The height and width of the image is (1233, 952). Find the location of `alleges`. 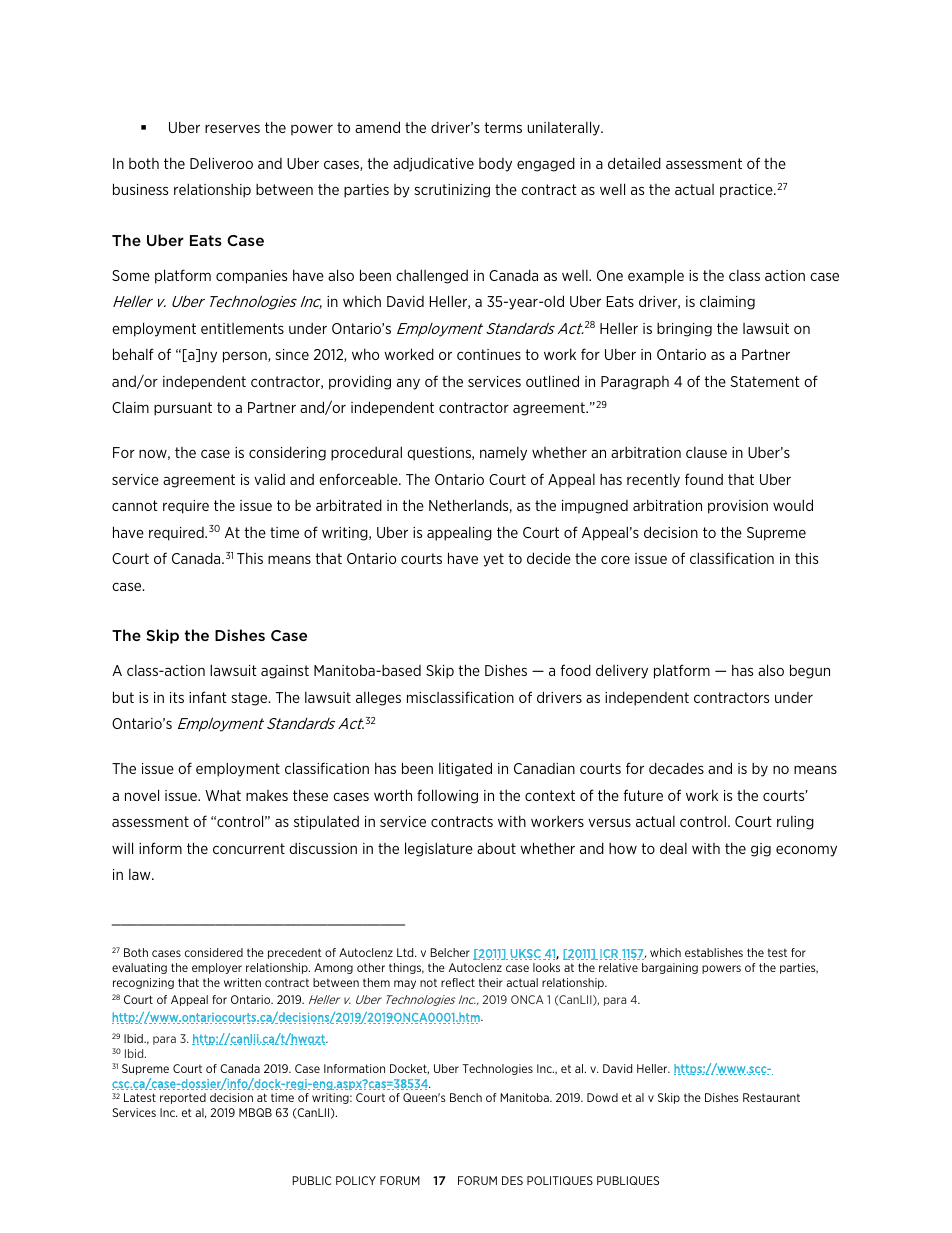

alleges is located at coordinates (378, 698).
